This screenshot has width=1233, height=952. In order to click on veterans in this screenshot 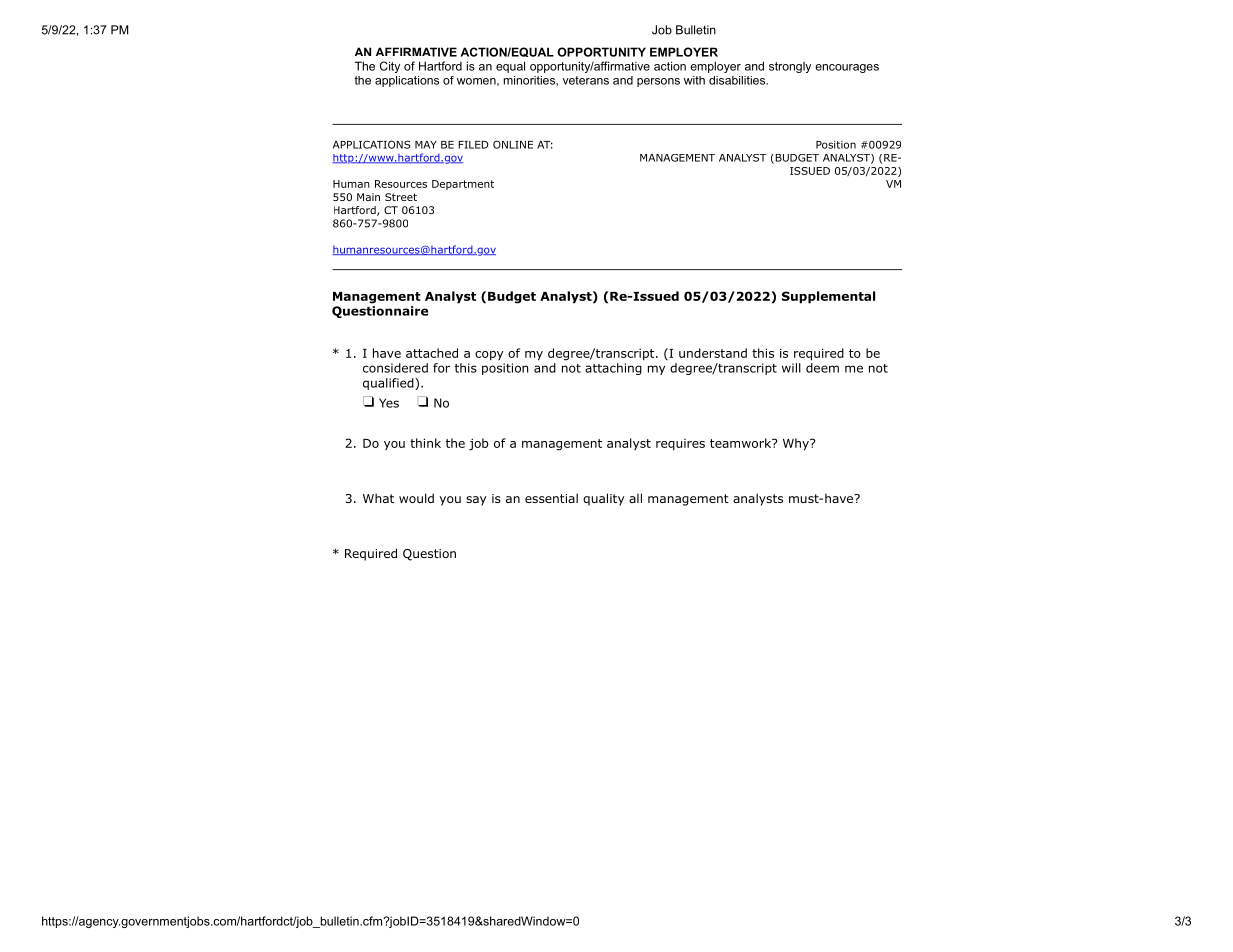, I will do `click(586, 80)`.
